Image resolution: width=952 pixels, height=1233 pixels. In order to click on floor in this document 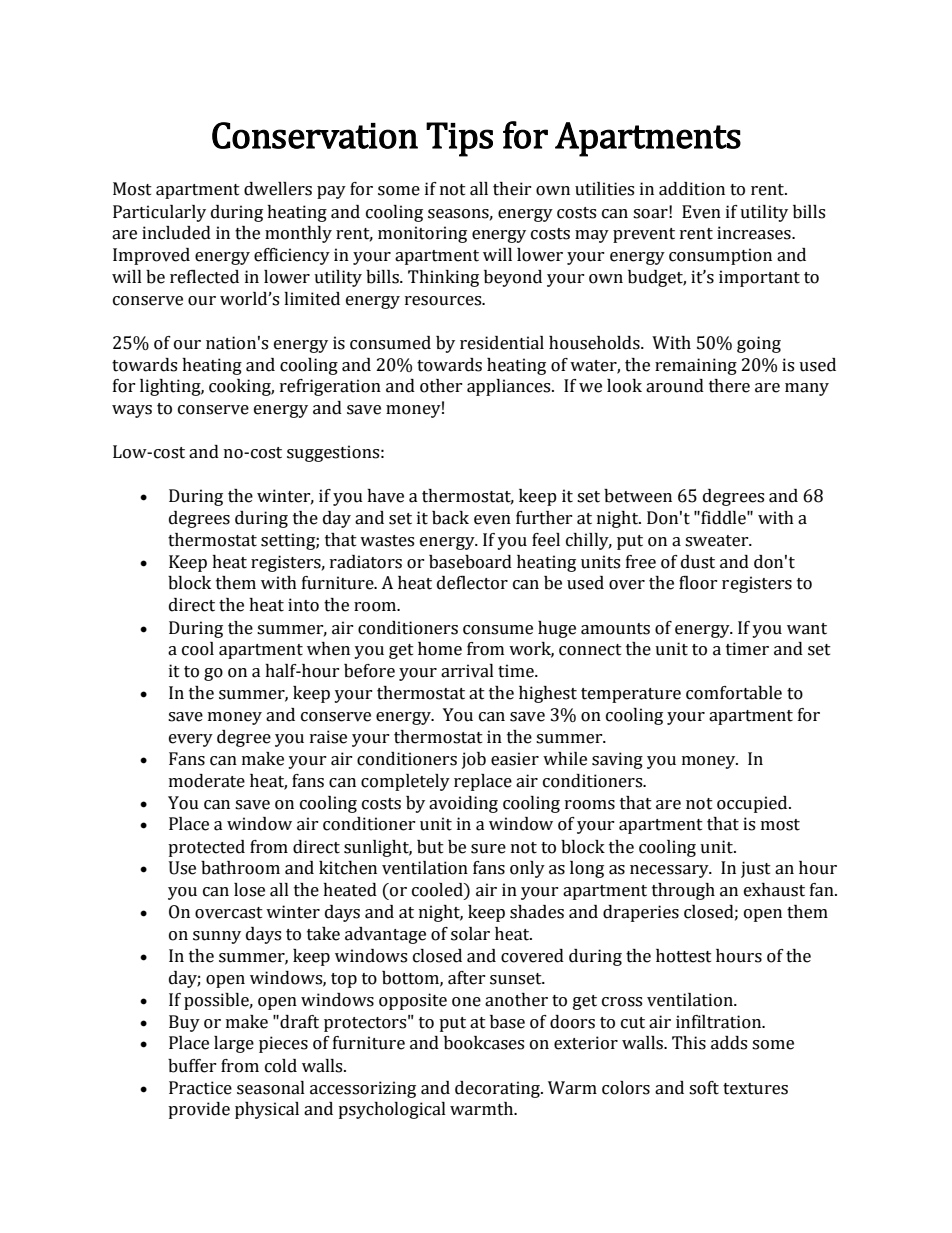, I will do `click(698, 583)`.
